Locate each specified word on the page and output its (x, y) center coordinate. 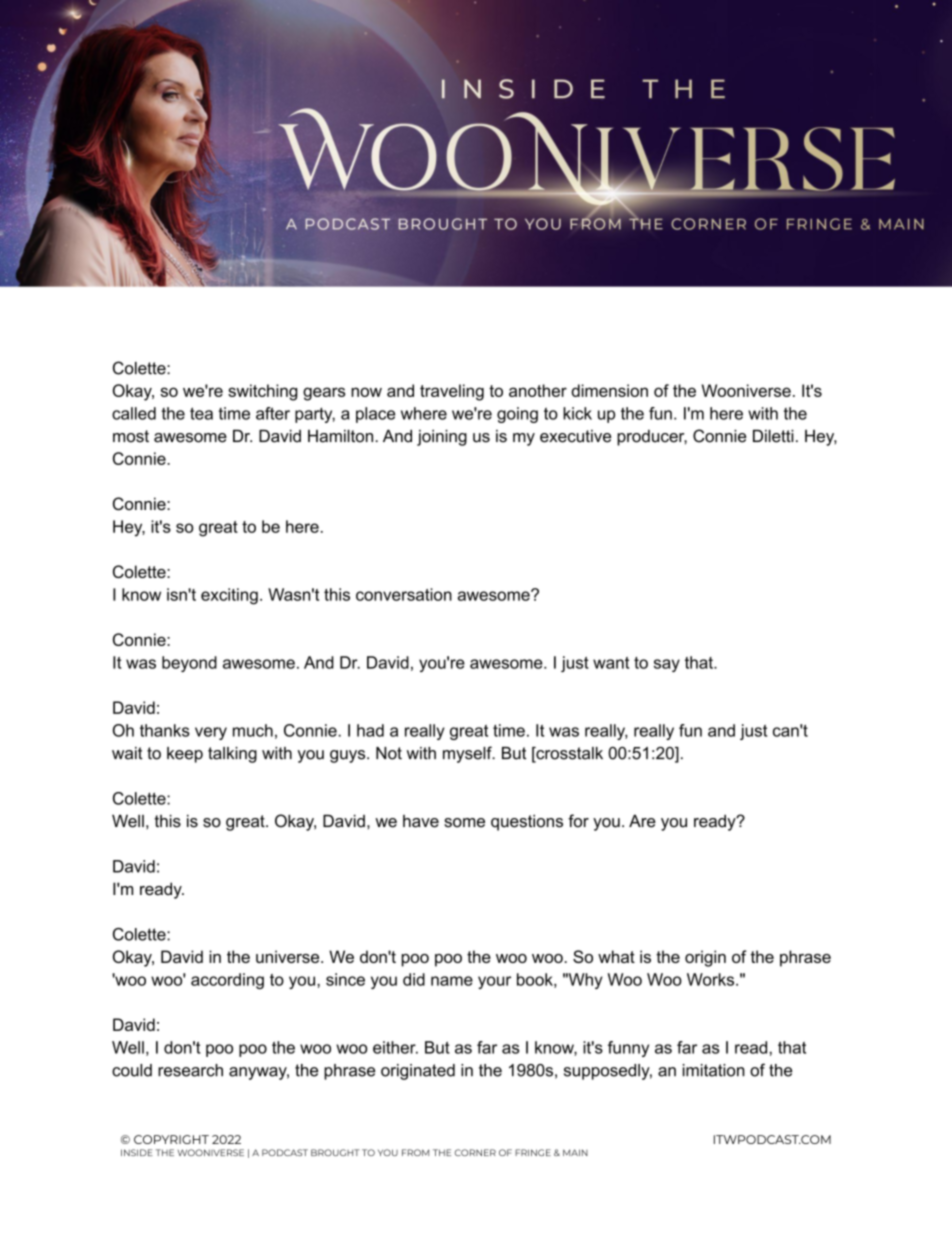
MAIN (575, 1152)
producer (652, 438)
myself (468, 754)
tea (201, 413)
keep (185, 755)
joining (442, 437)
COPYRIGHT (171, 1139)
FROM (415, 1152)
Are (642, 821)
